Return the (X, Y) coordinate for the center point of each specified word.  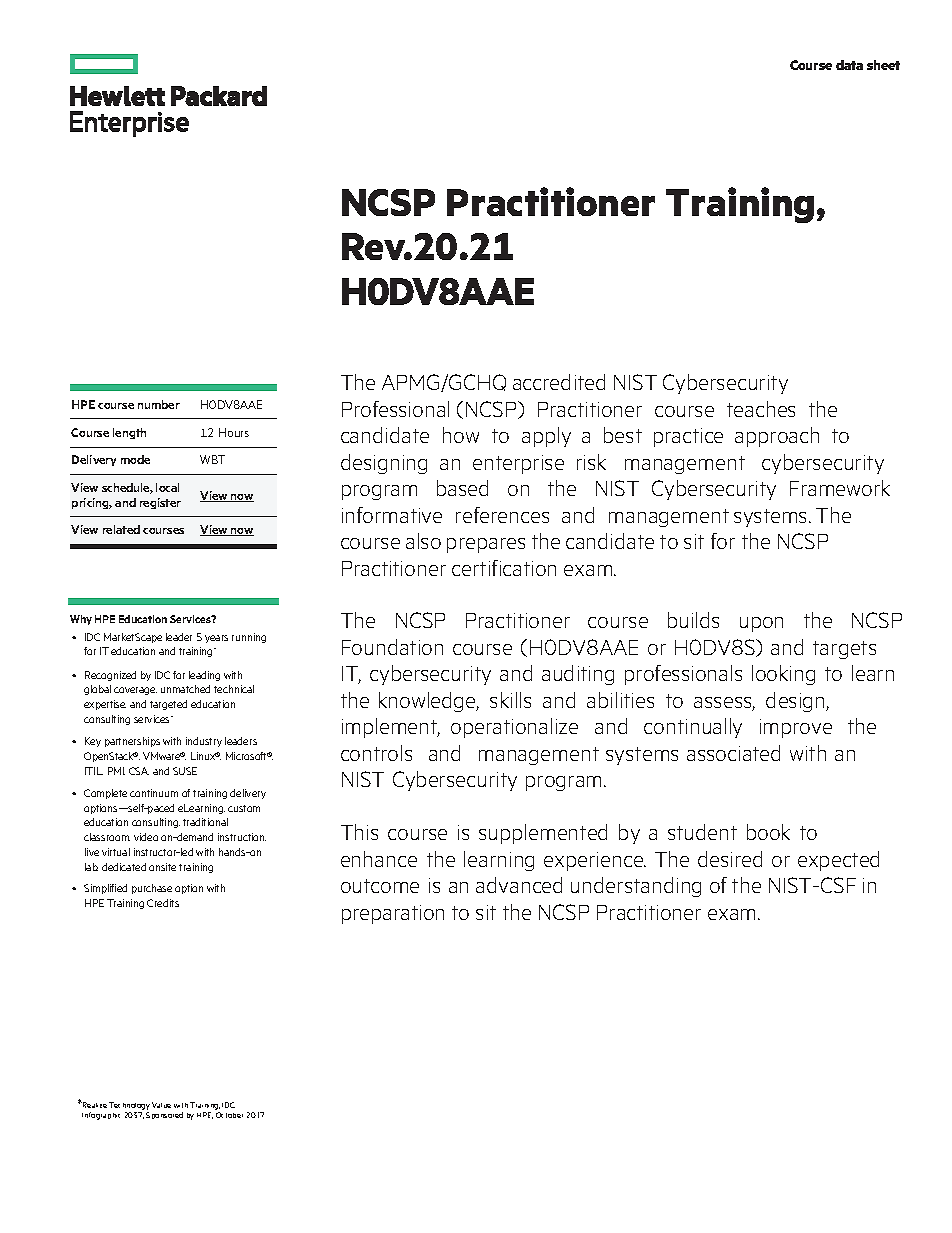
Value (161, 1105)
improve (796, 728)
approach (777, 437)
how (461, 435)
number (159, 404)
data (849, 65)
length (129, 433)
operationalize (514, 728)
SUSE (185, 771)
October (229, 1115)
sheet (883, 65)
